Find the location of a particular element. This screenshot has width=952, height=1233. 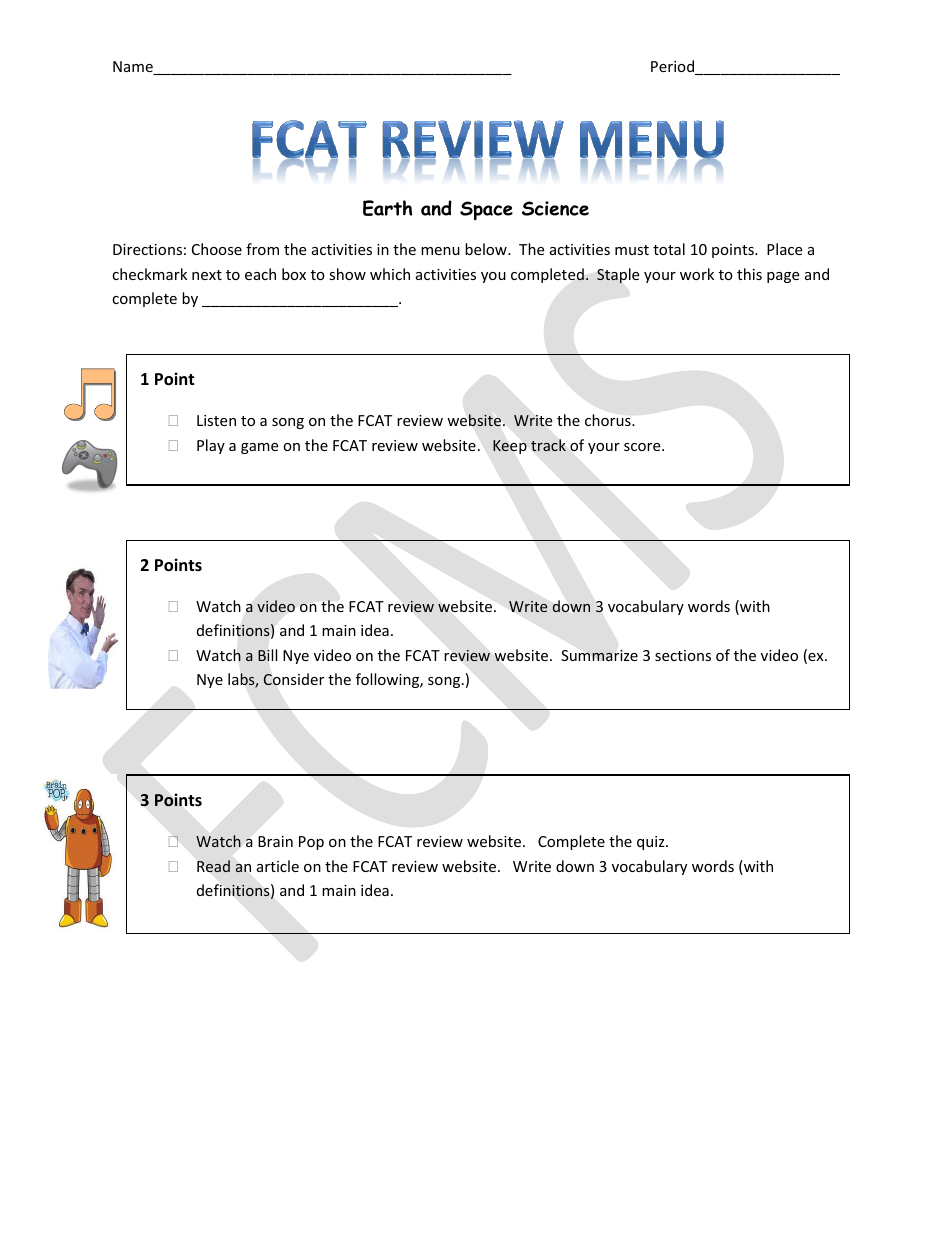

Pop is located at coordinates (311, 843).
